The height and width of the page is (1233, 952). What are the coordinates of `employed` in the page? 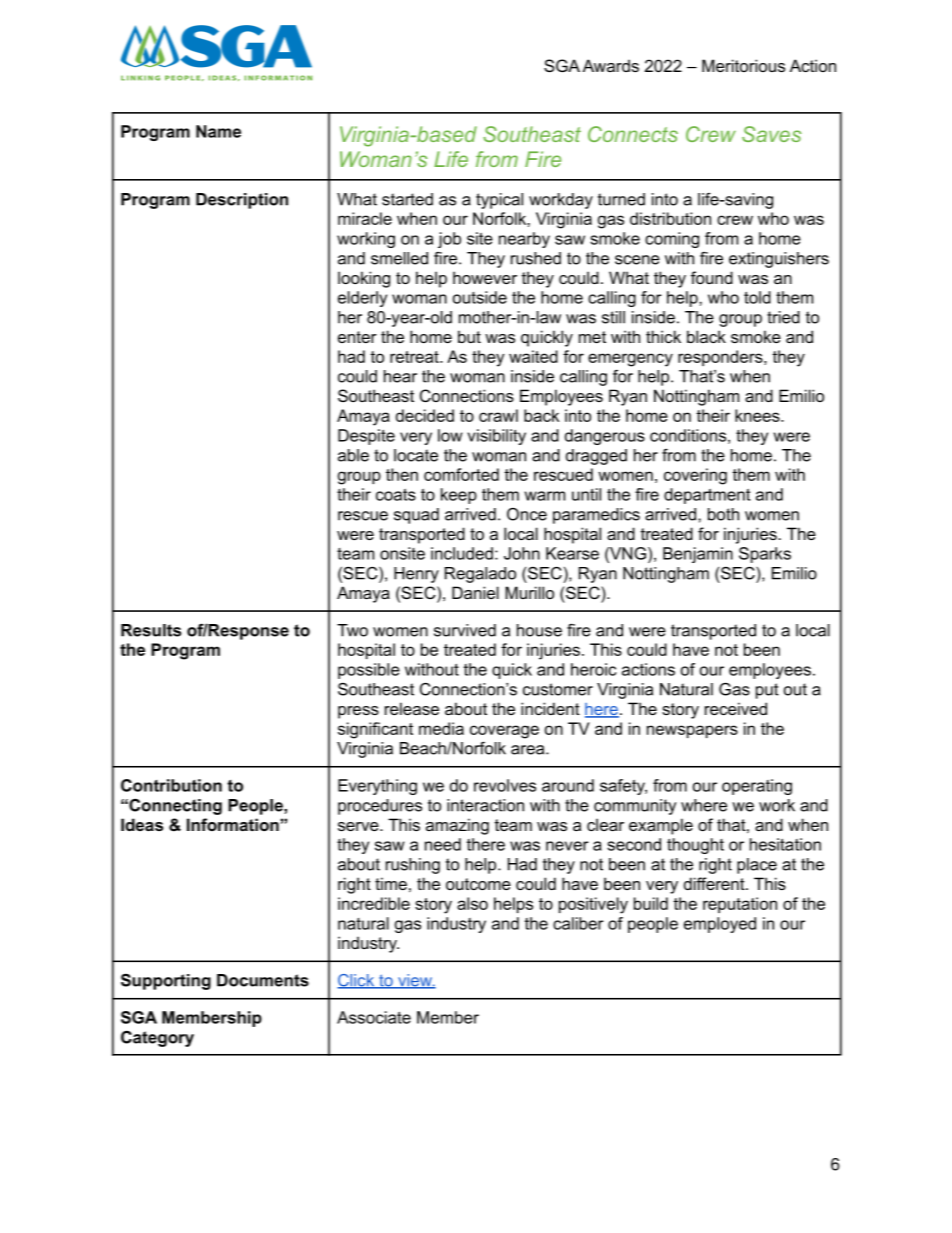 It's located at (720, 925).
